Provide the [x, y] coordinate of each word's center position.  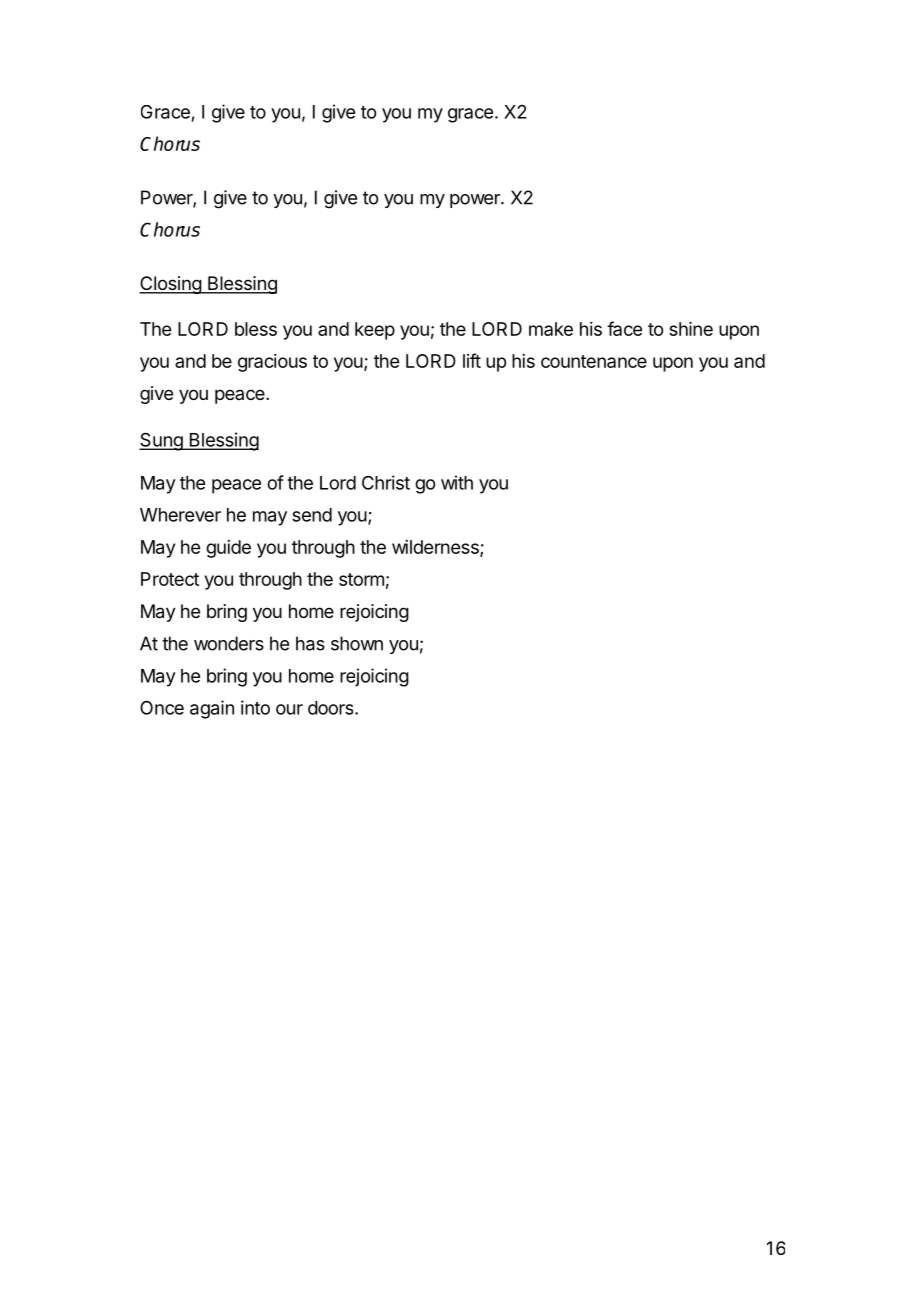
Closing [171, 285]
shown [357, 643]
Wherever [180, 515]
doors [332, 708]
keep [375, 331]
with [457, 482]
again [212, 709]
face [624, 328]
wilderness [436, 548]
